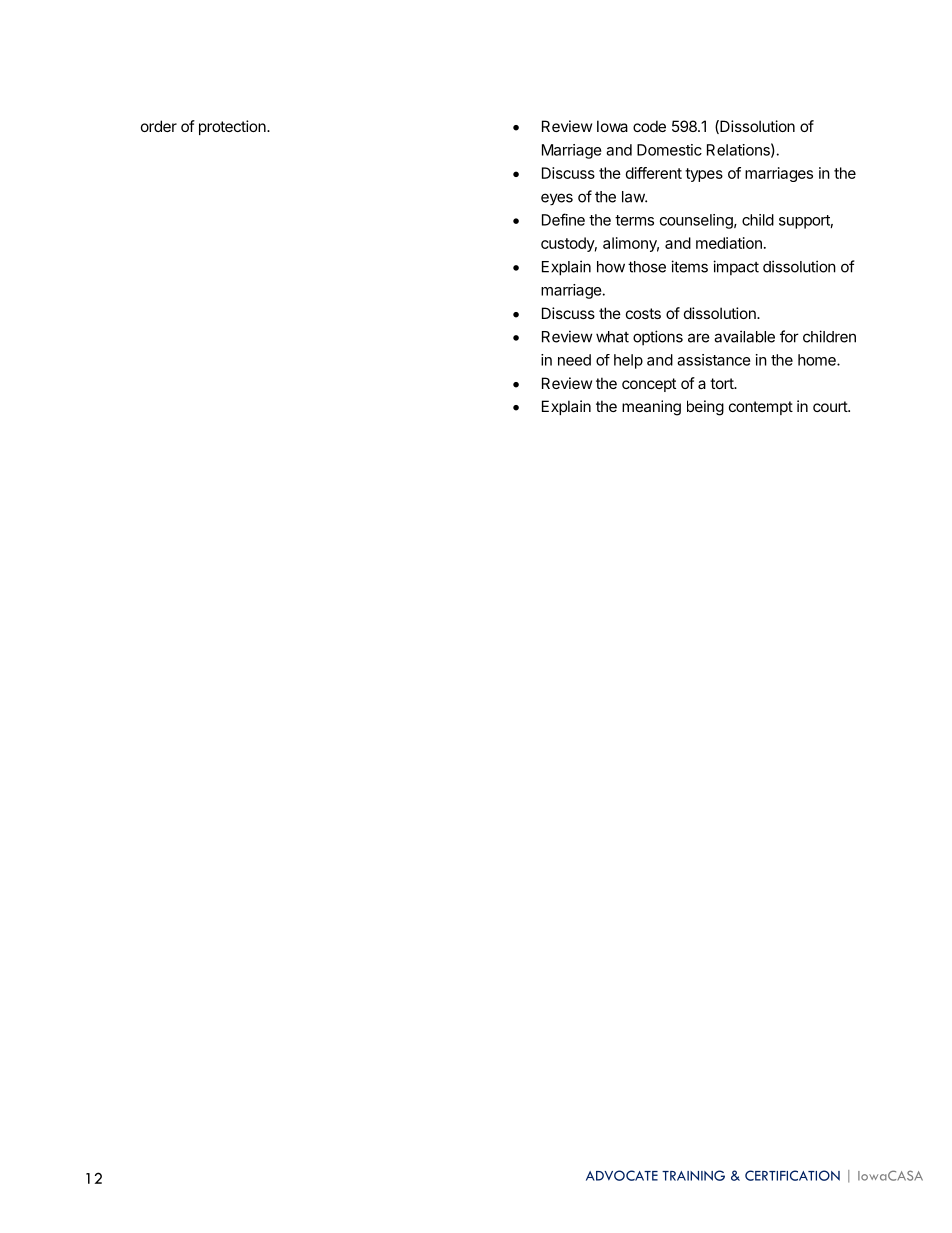  What do you see at coordinates (622, 1175) in the screenshot?
I see `ADVOCATE` at bounding box center [622, 1175].
